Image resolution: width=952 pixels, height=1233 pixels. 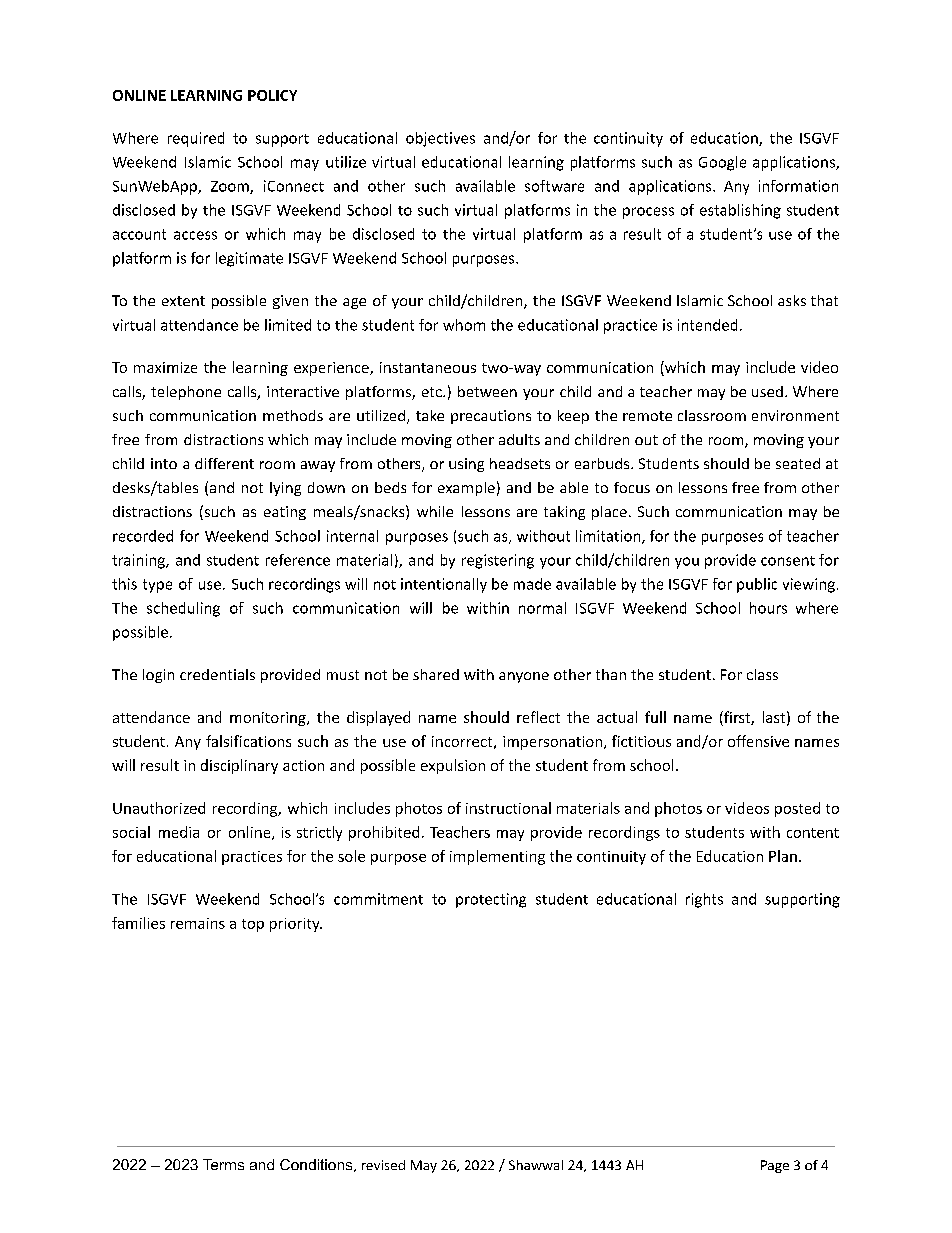 What do you see at coordinates (508, 808) in the image?
I see `instructional` at bounding box center [508, 808].
